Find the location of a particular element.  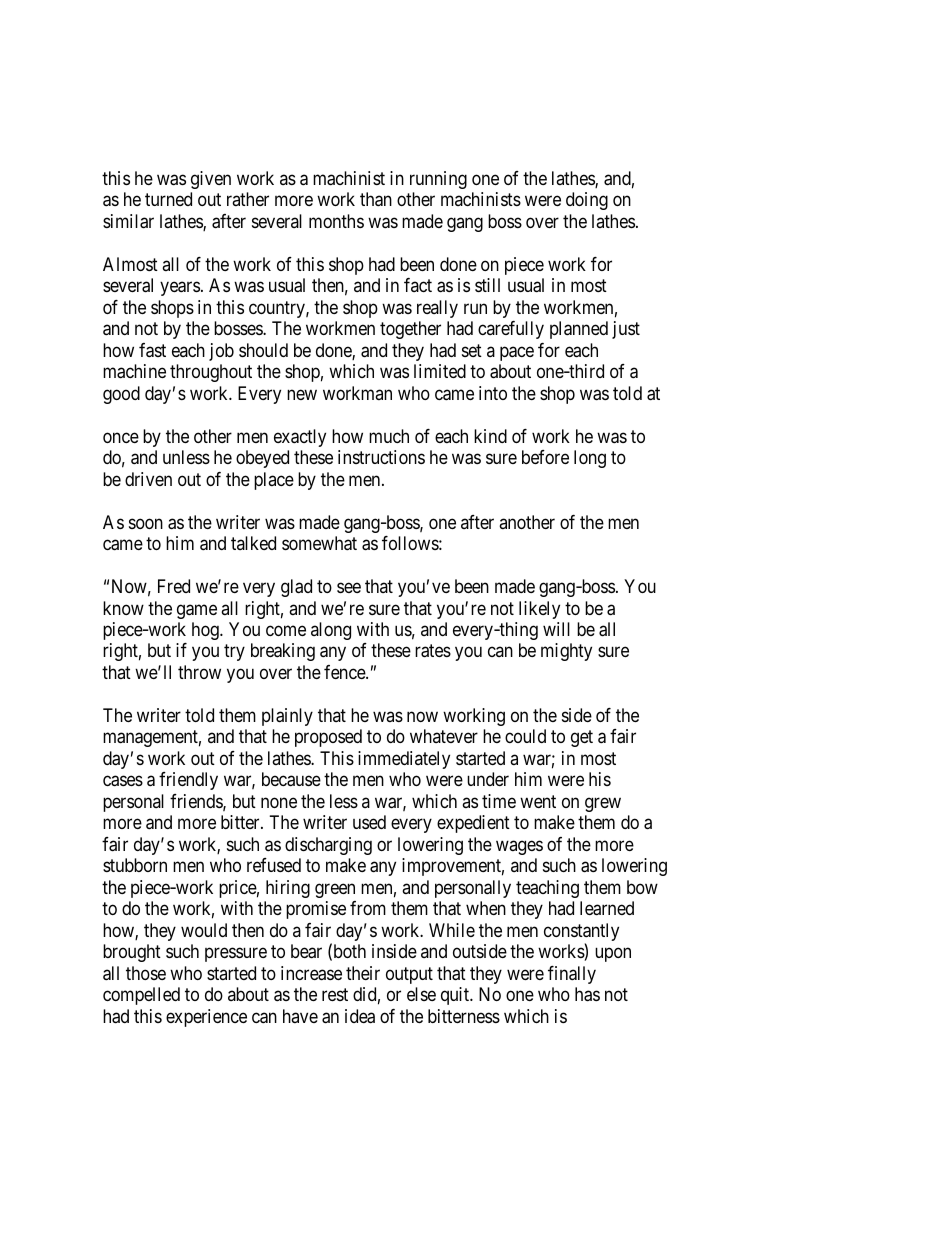

rates is located at coordinates (433, 651).
